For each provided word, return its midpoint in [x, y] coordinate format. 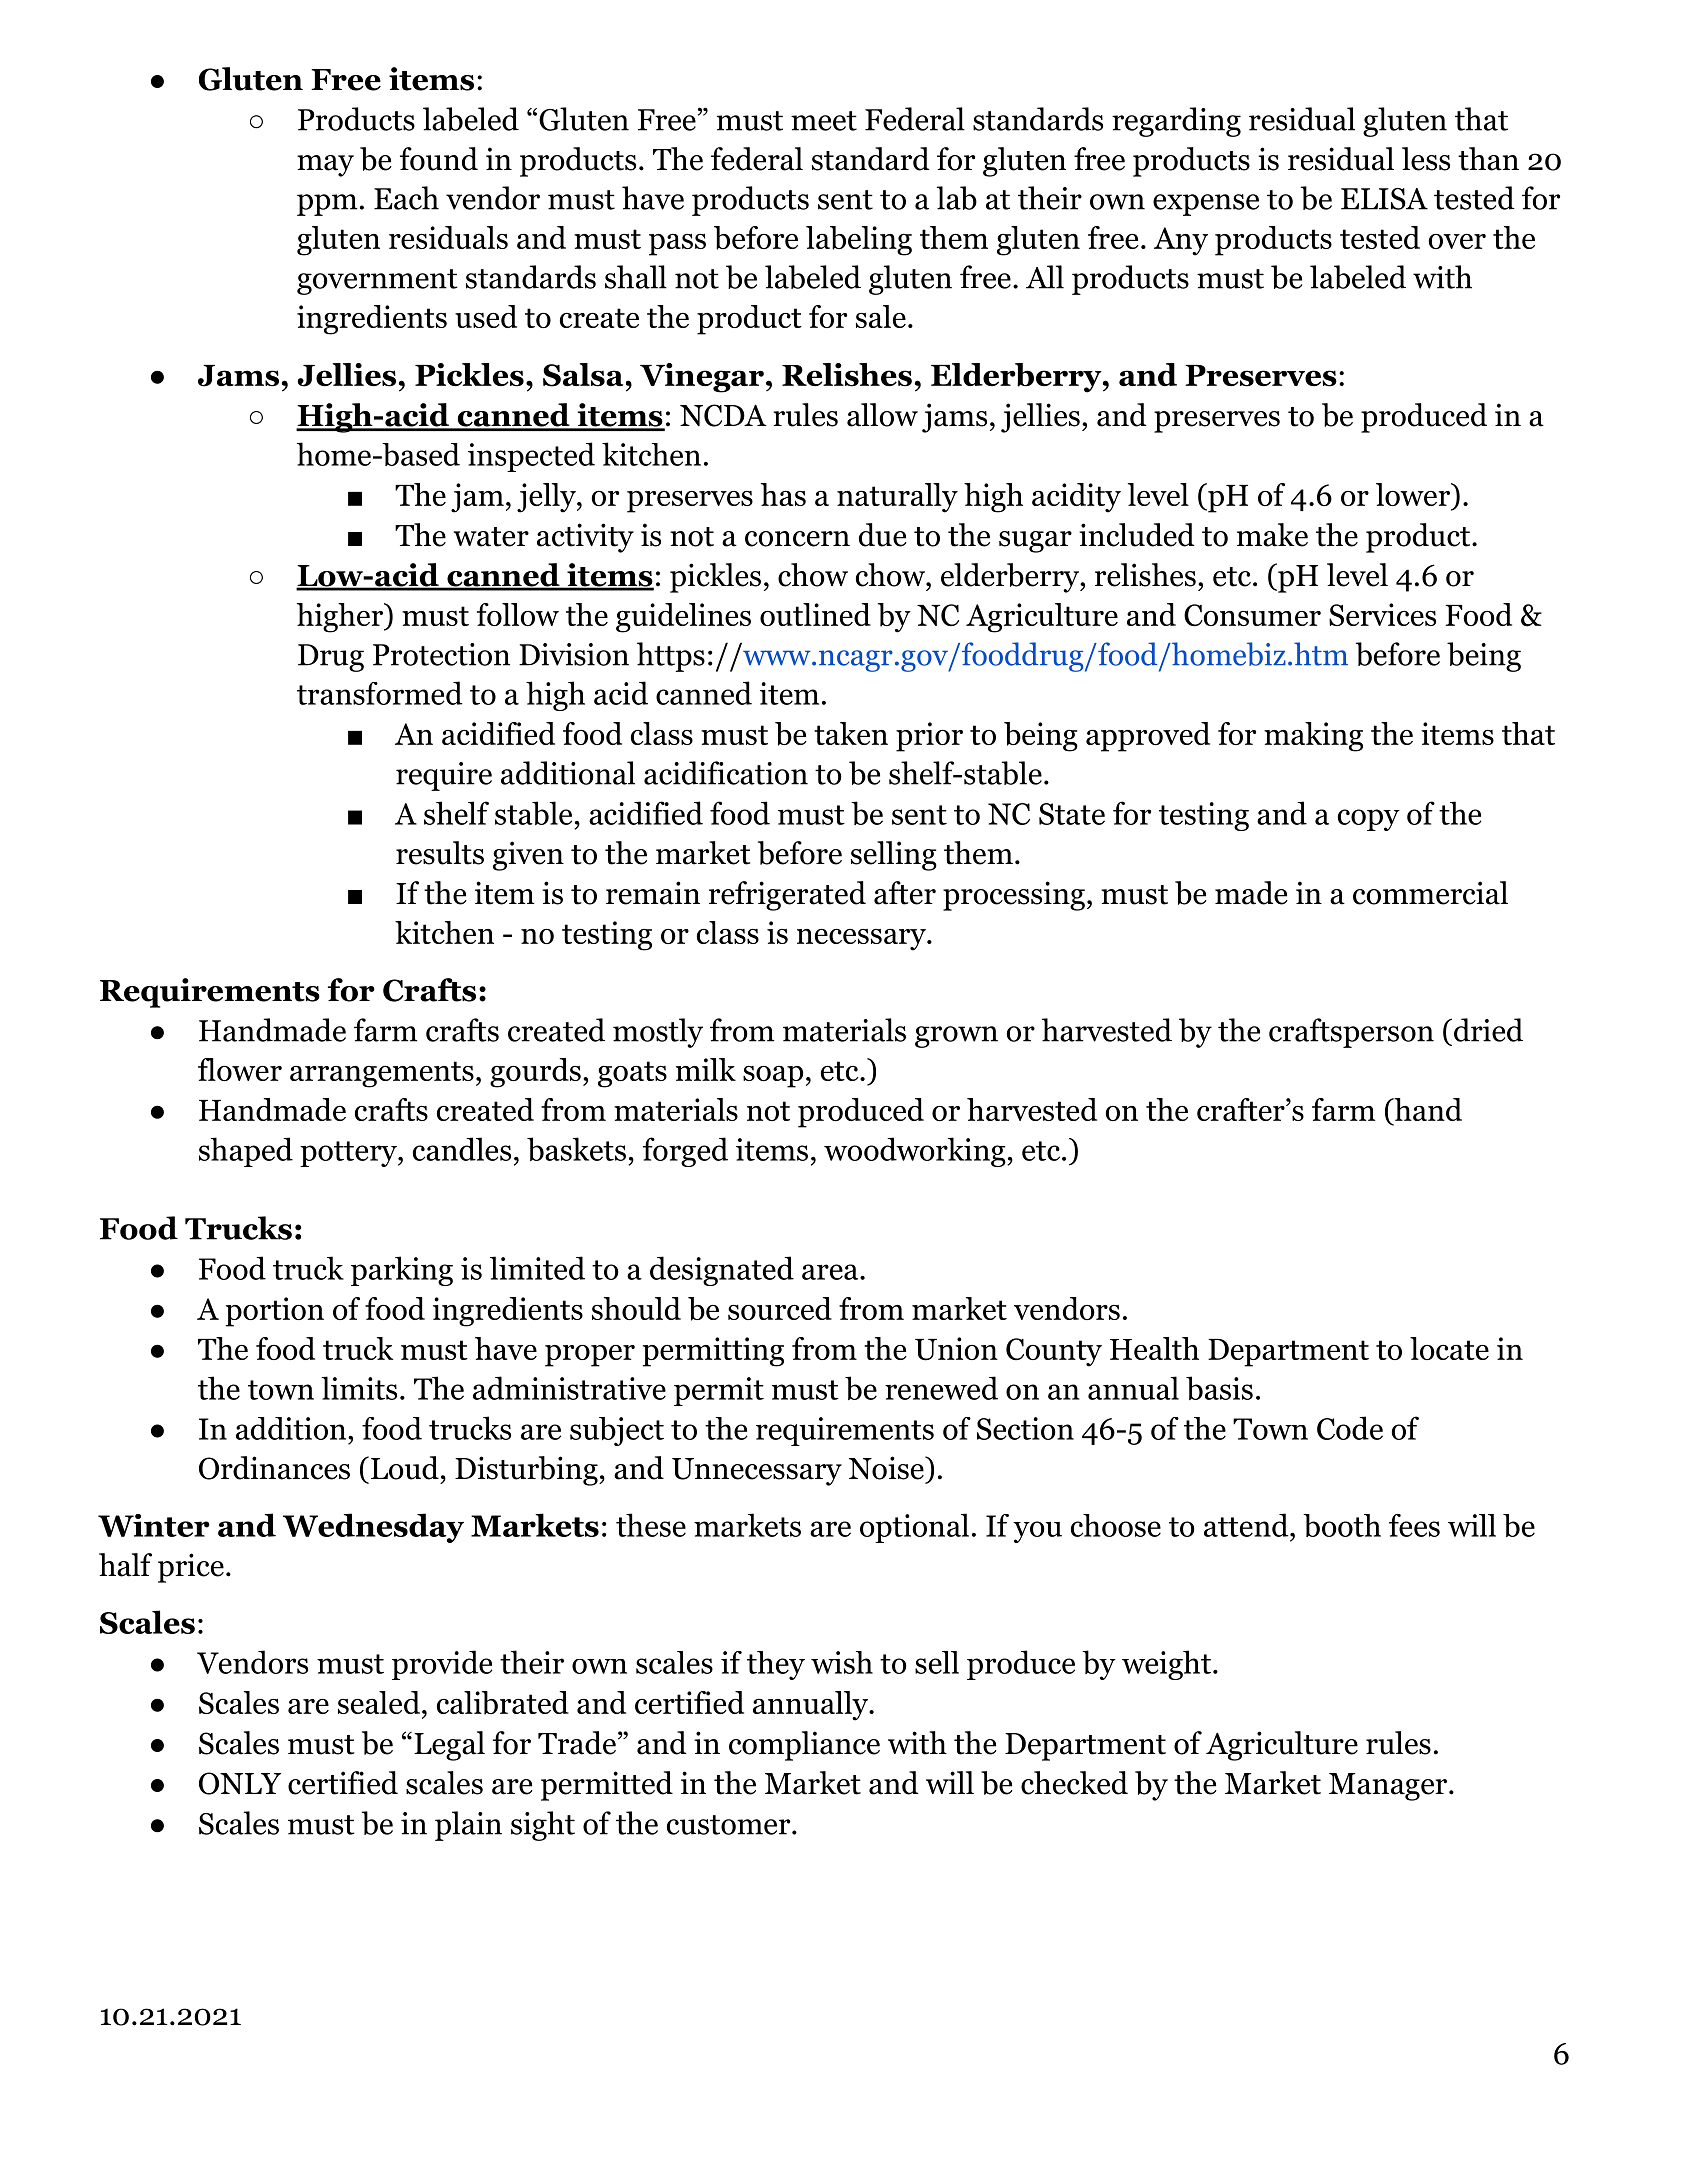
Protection [441, 654]
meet [824, 121]
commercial [1430, 893]
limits [359, 1388]
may [325, 166]
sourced [780, 1308]
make [1272, 535]
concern [797, 539]
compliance [804, 1746]
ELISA [1384, 199]
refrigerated [787, 896]
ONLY [240, 1783]
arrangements [382, 1074]
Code [1350, 1428]
